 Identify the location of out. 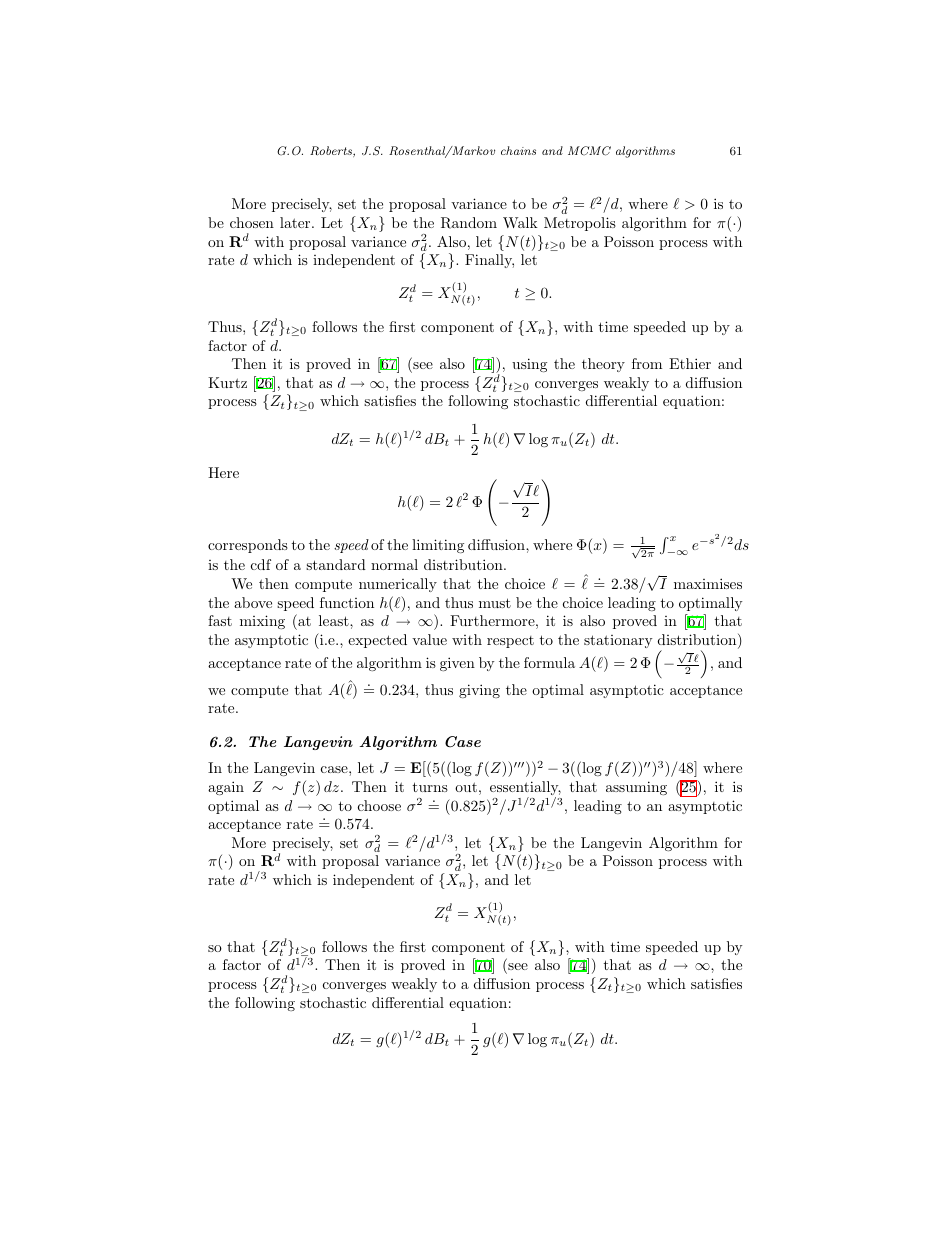
(466, 787).
